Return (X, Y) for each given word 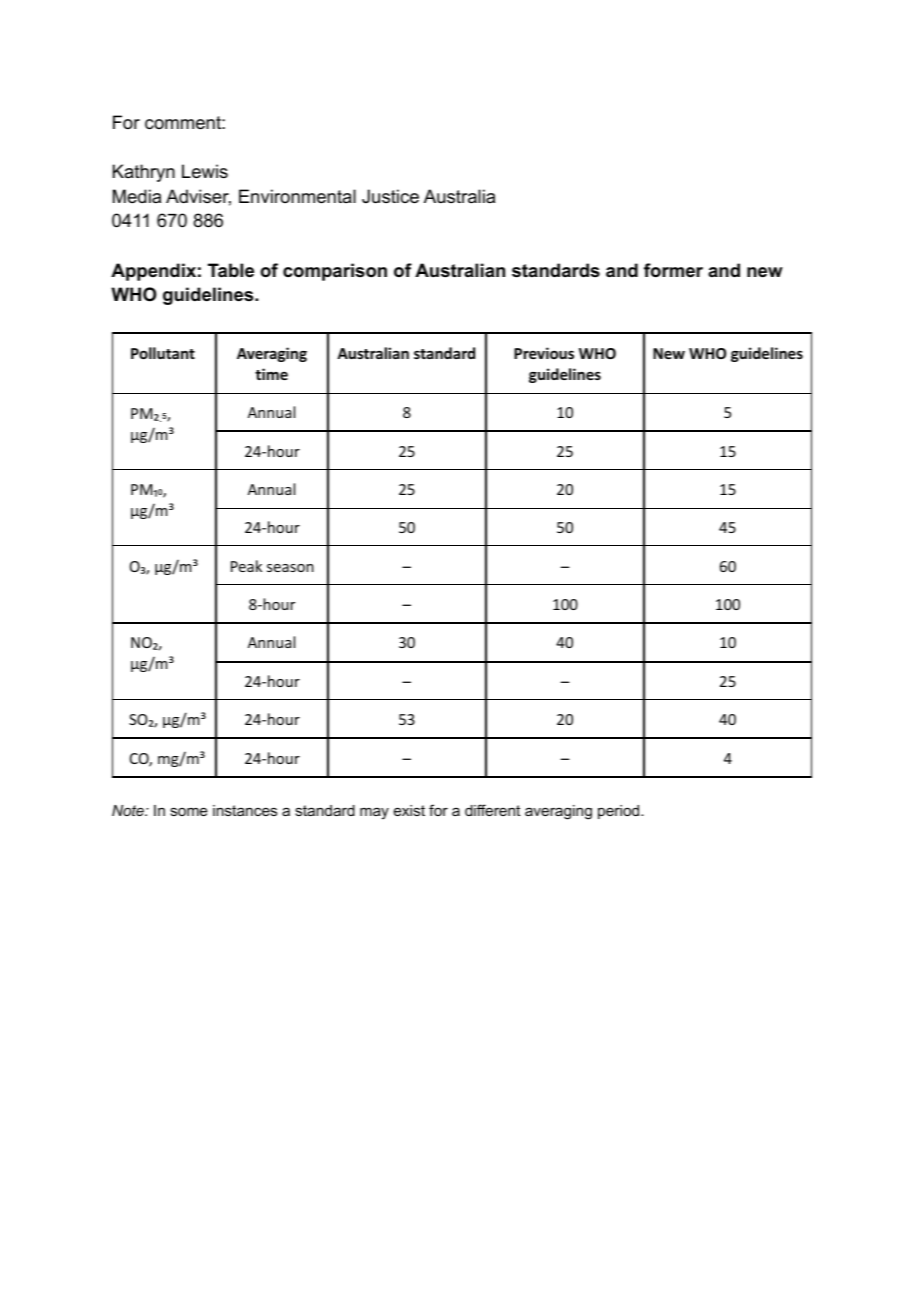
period (620, 812)
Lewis (205, 171)
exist (409, 810)
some (189, 811)
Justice (390, 196)
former (673, 270)
